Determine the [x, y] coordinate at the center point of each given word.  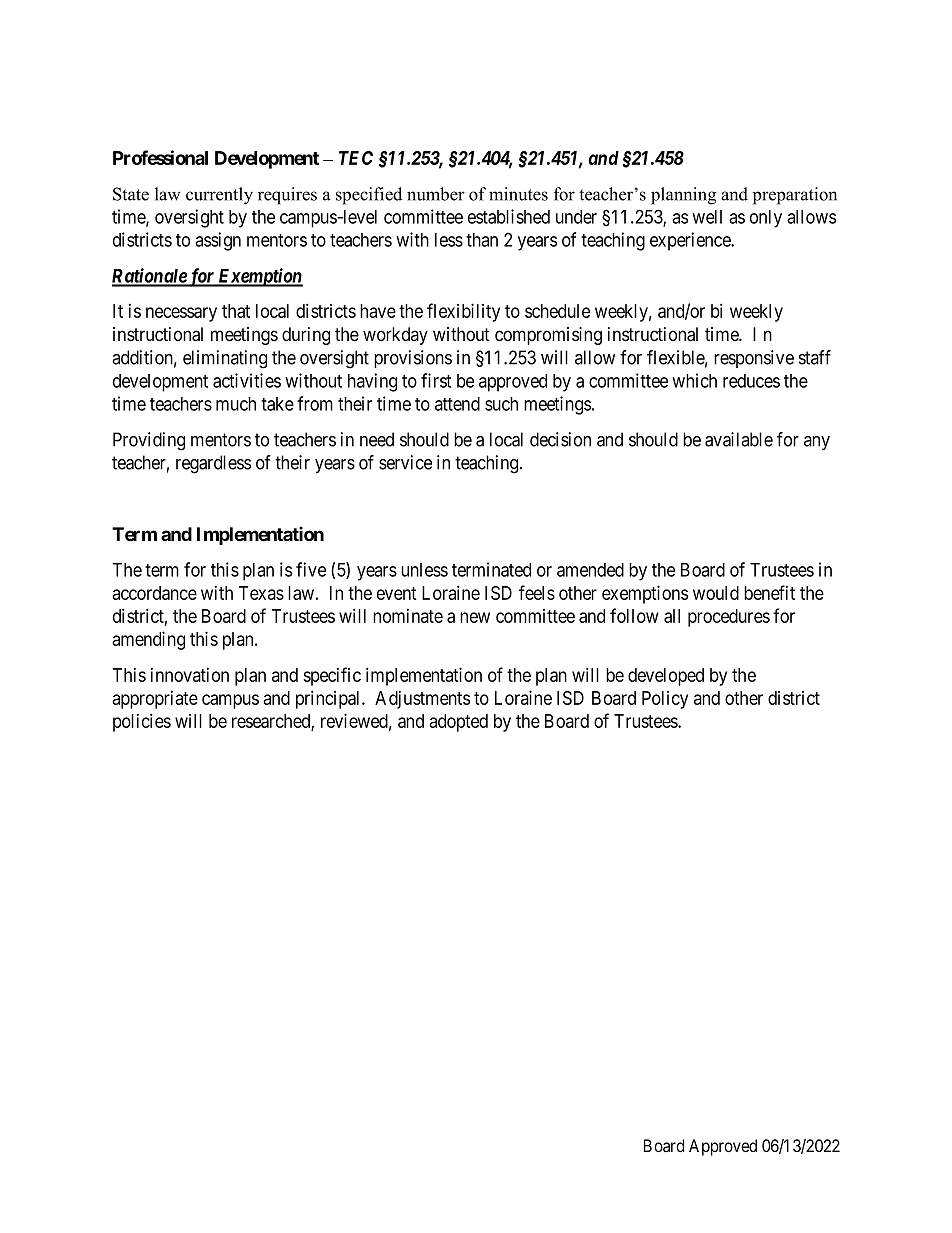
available [739, 439]
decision [560, 439]
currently [219, 196]
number [436, 194]
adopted [458, 723]
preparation [795, 196]
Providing [149, 441]
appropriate [155, 700]
